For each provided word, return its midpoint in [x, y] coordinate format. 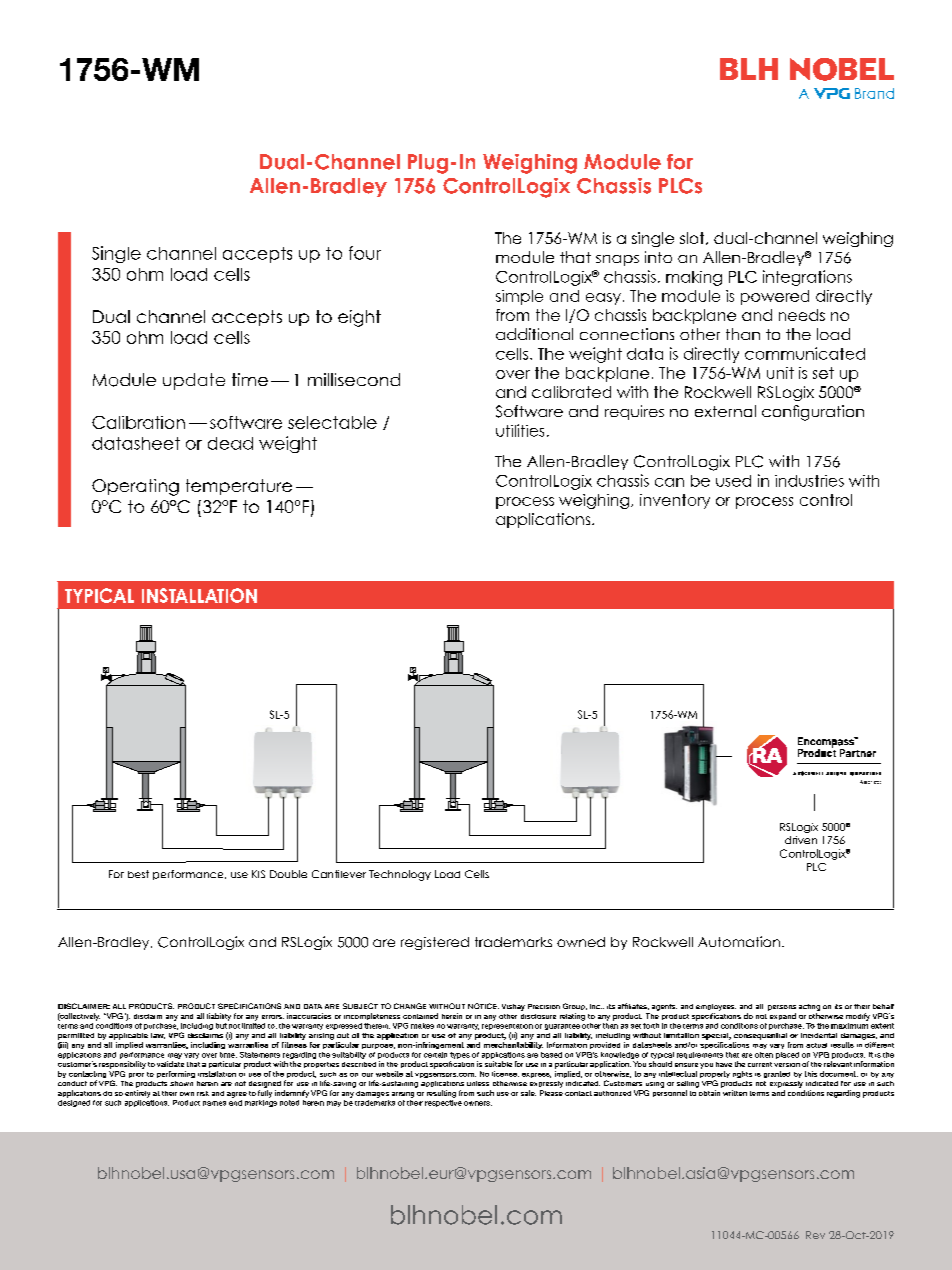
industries [809, 481]
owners [478, 1103]
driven [801, 840]
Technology [400, 875]
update [194, 381]
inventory [675, 501]
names [214, 1103]
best [138, 874]
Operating [135, 487]
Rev [815, 1235]
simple [519, 297]
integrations [807, 278]
